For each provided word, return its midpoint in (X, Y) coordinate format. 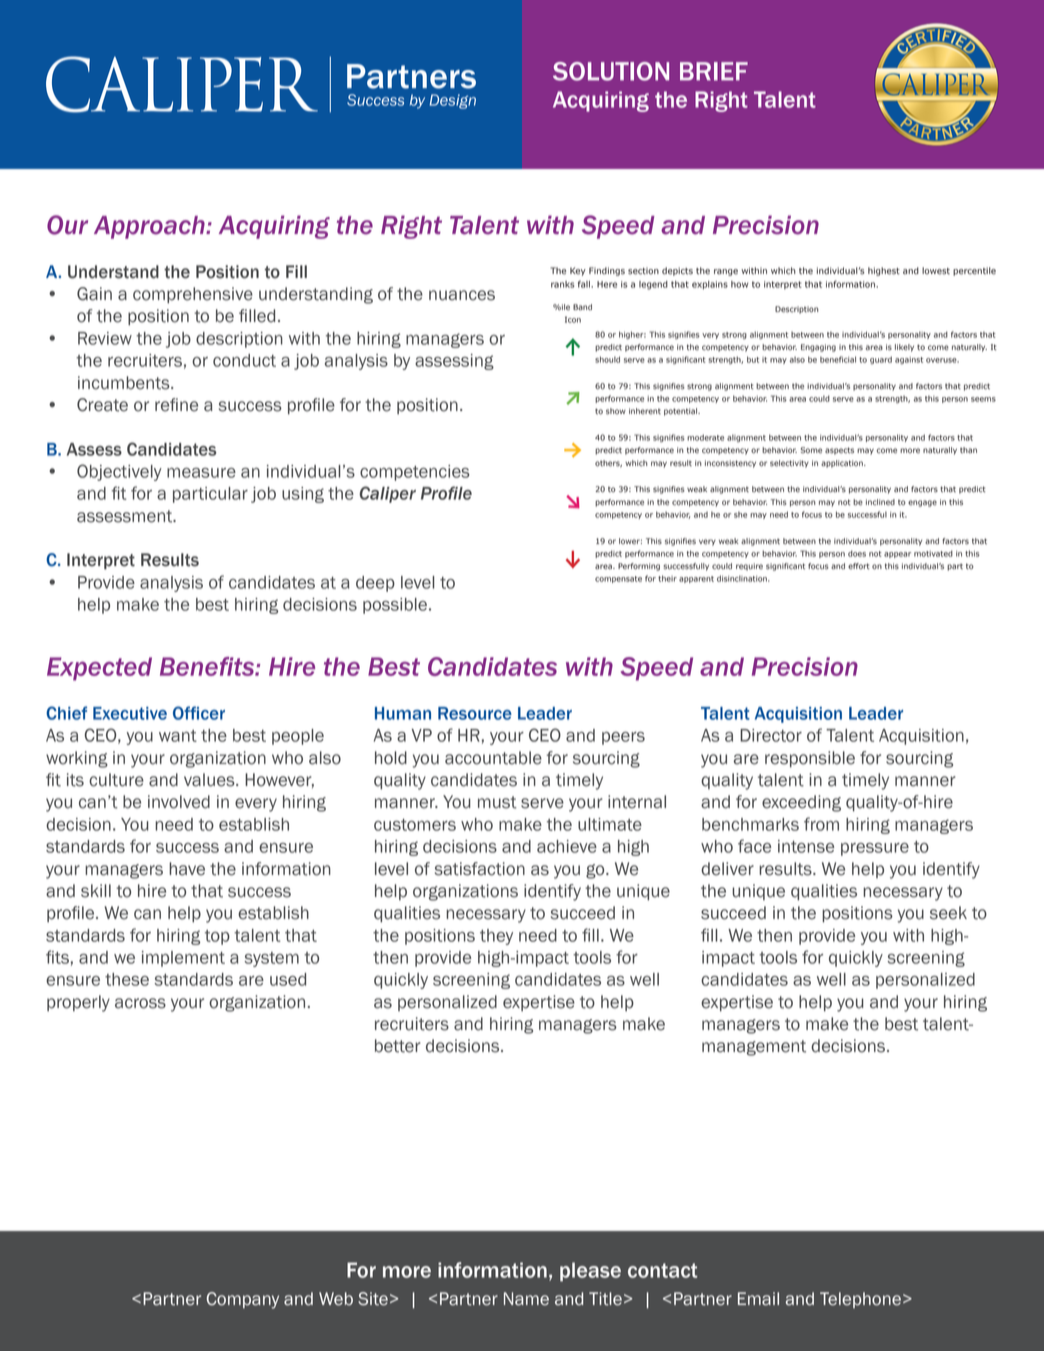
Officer (199, 713)
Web (336, 1299)
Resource (475, 713)
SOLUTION (611, 71)
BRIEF (714, 71)
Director (771, 735)
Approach (150, 227)
